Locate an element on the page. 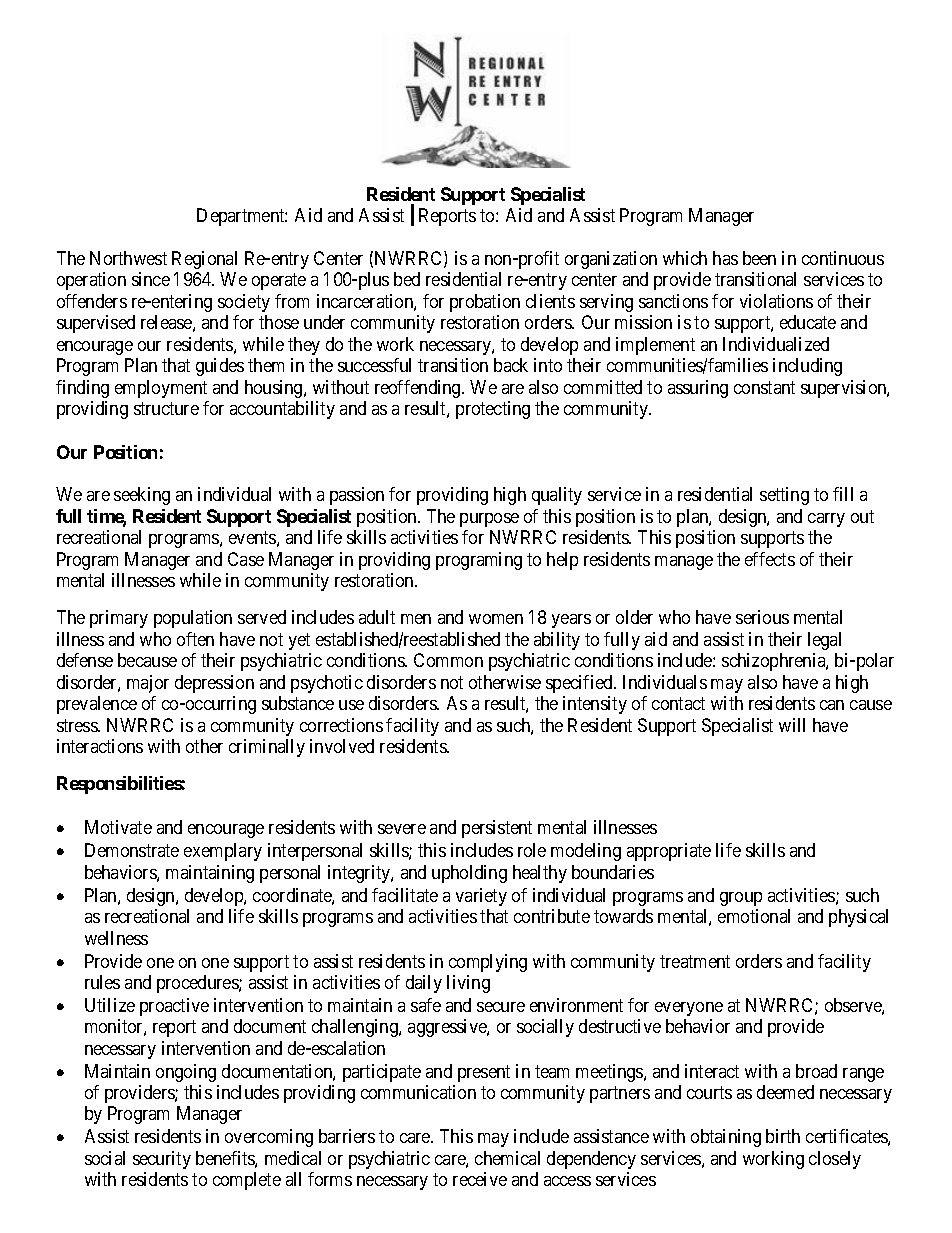 The image size is (952, 1233). birth is located at coordinates (783, 1136).
